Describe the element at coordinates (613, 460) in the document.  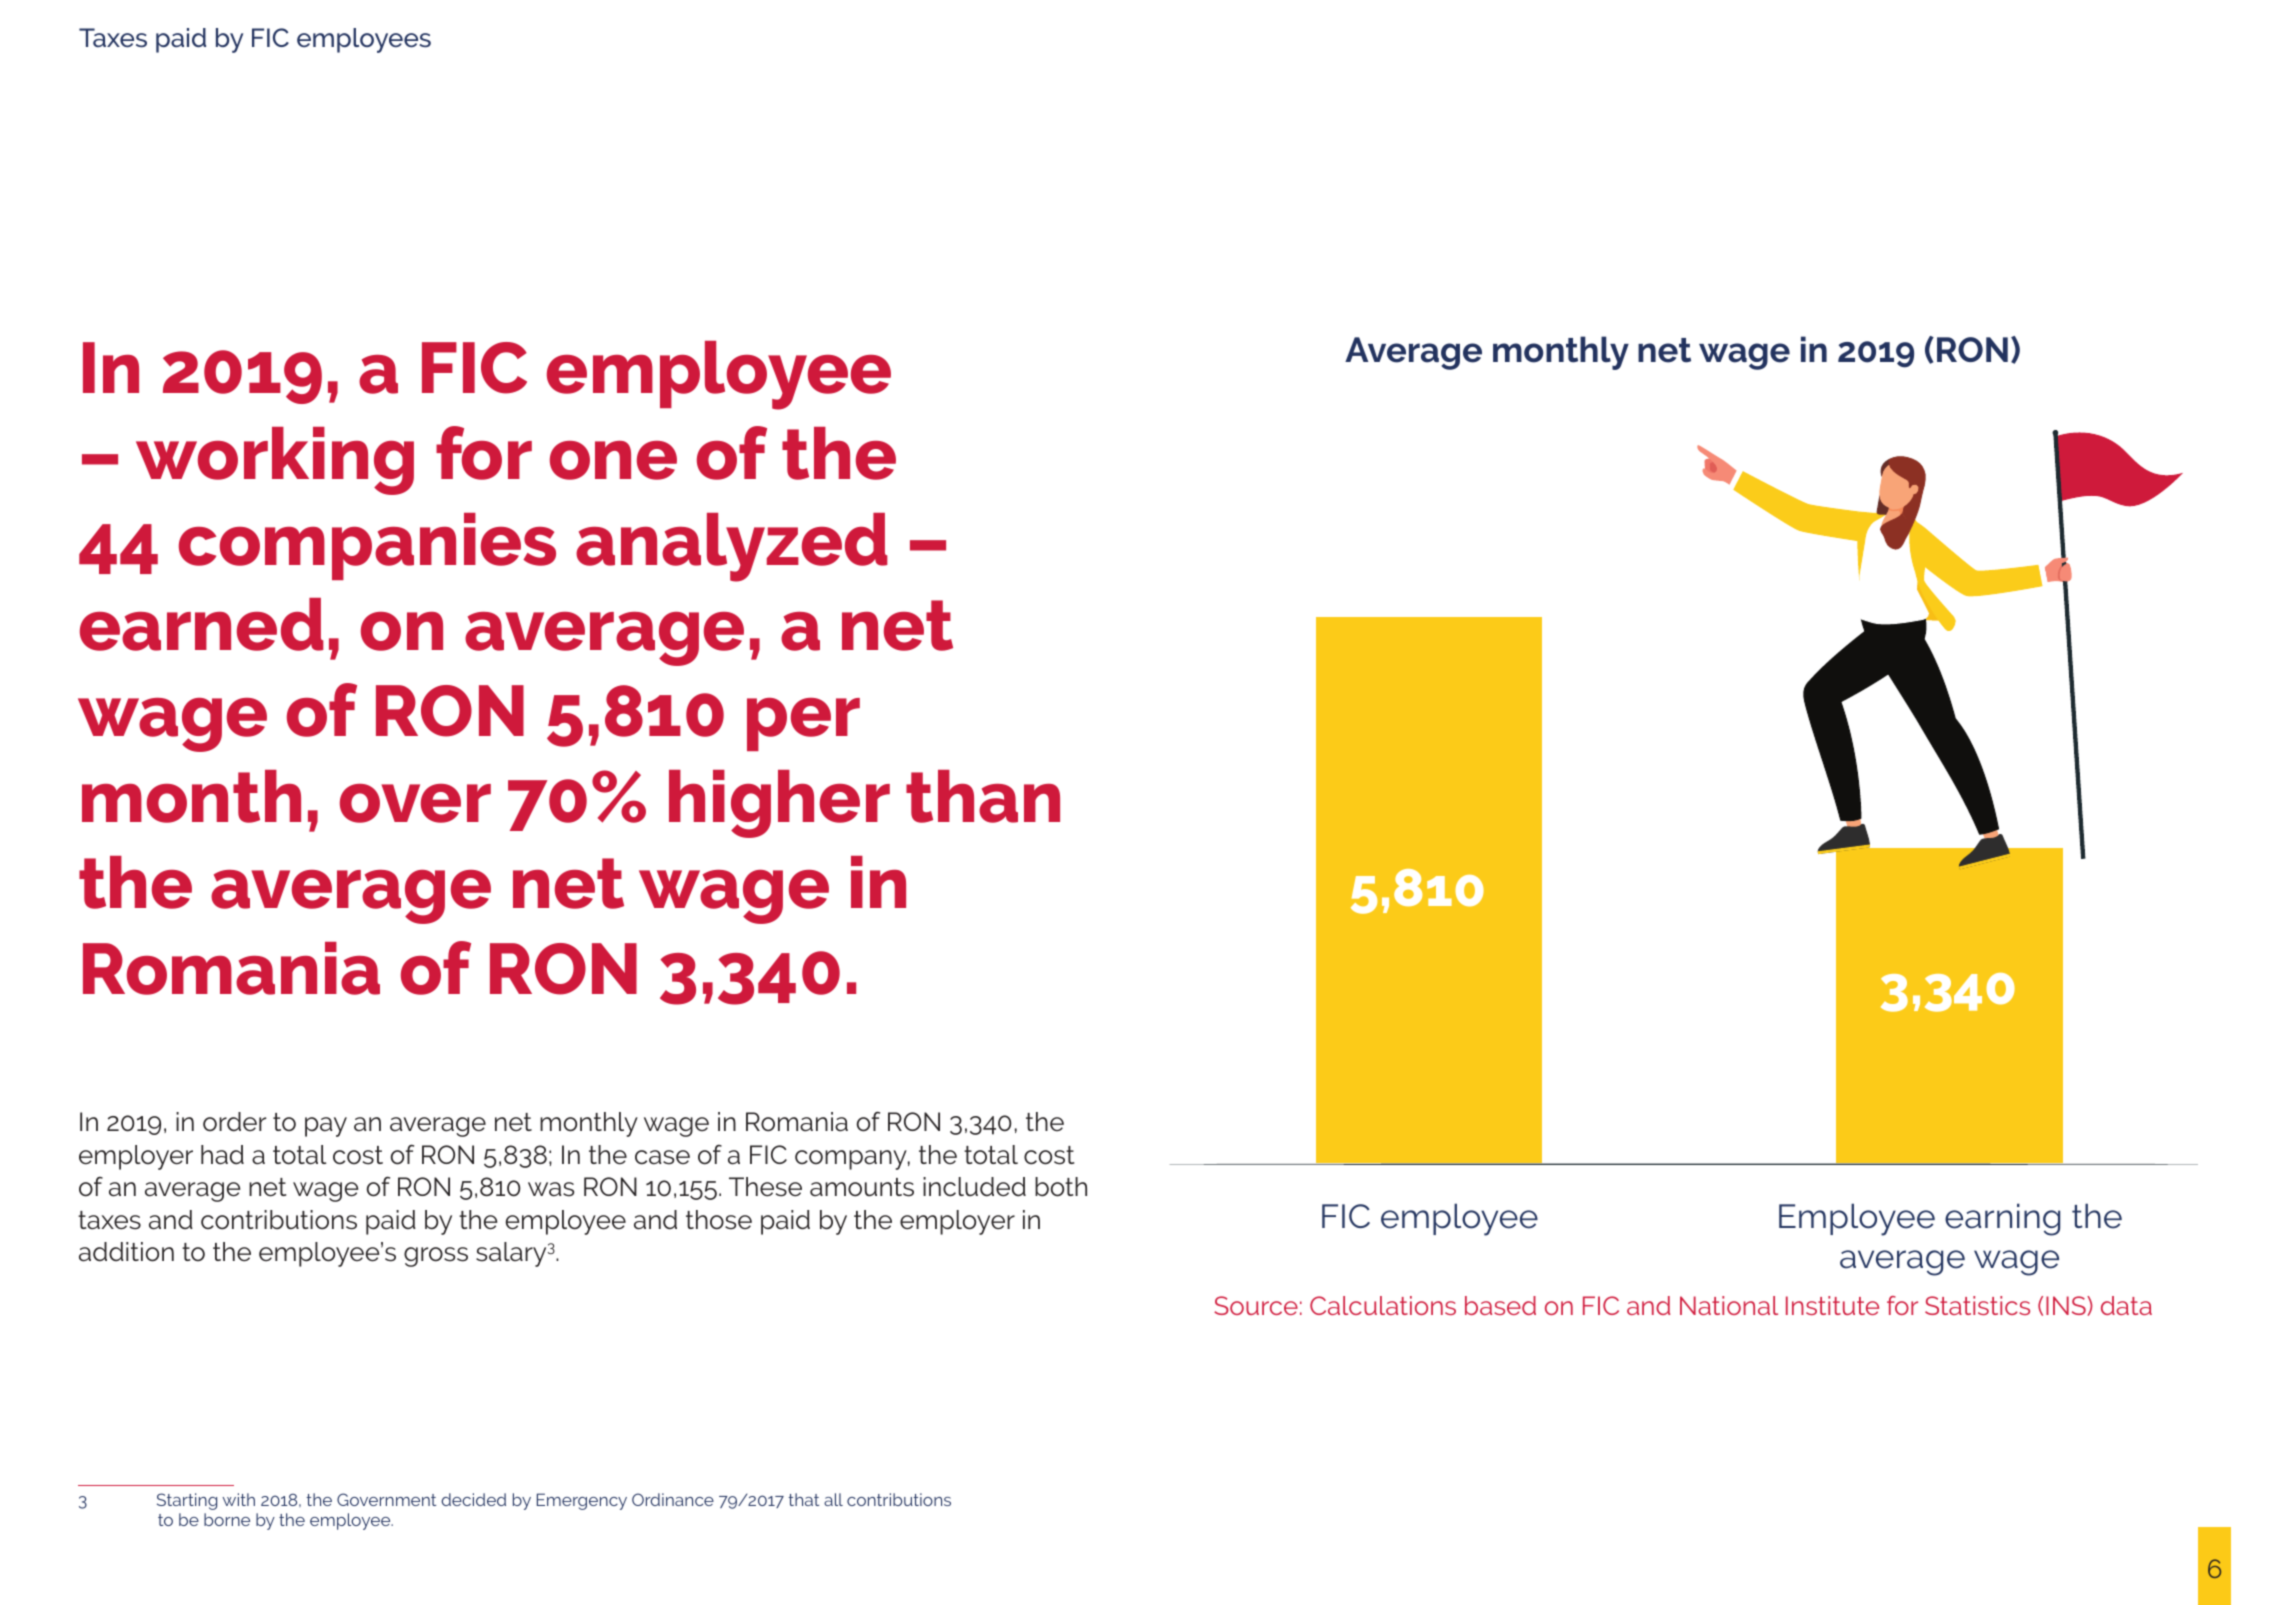
I see `one` at that location.
